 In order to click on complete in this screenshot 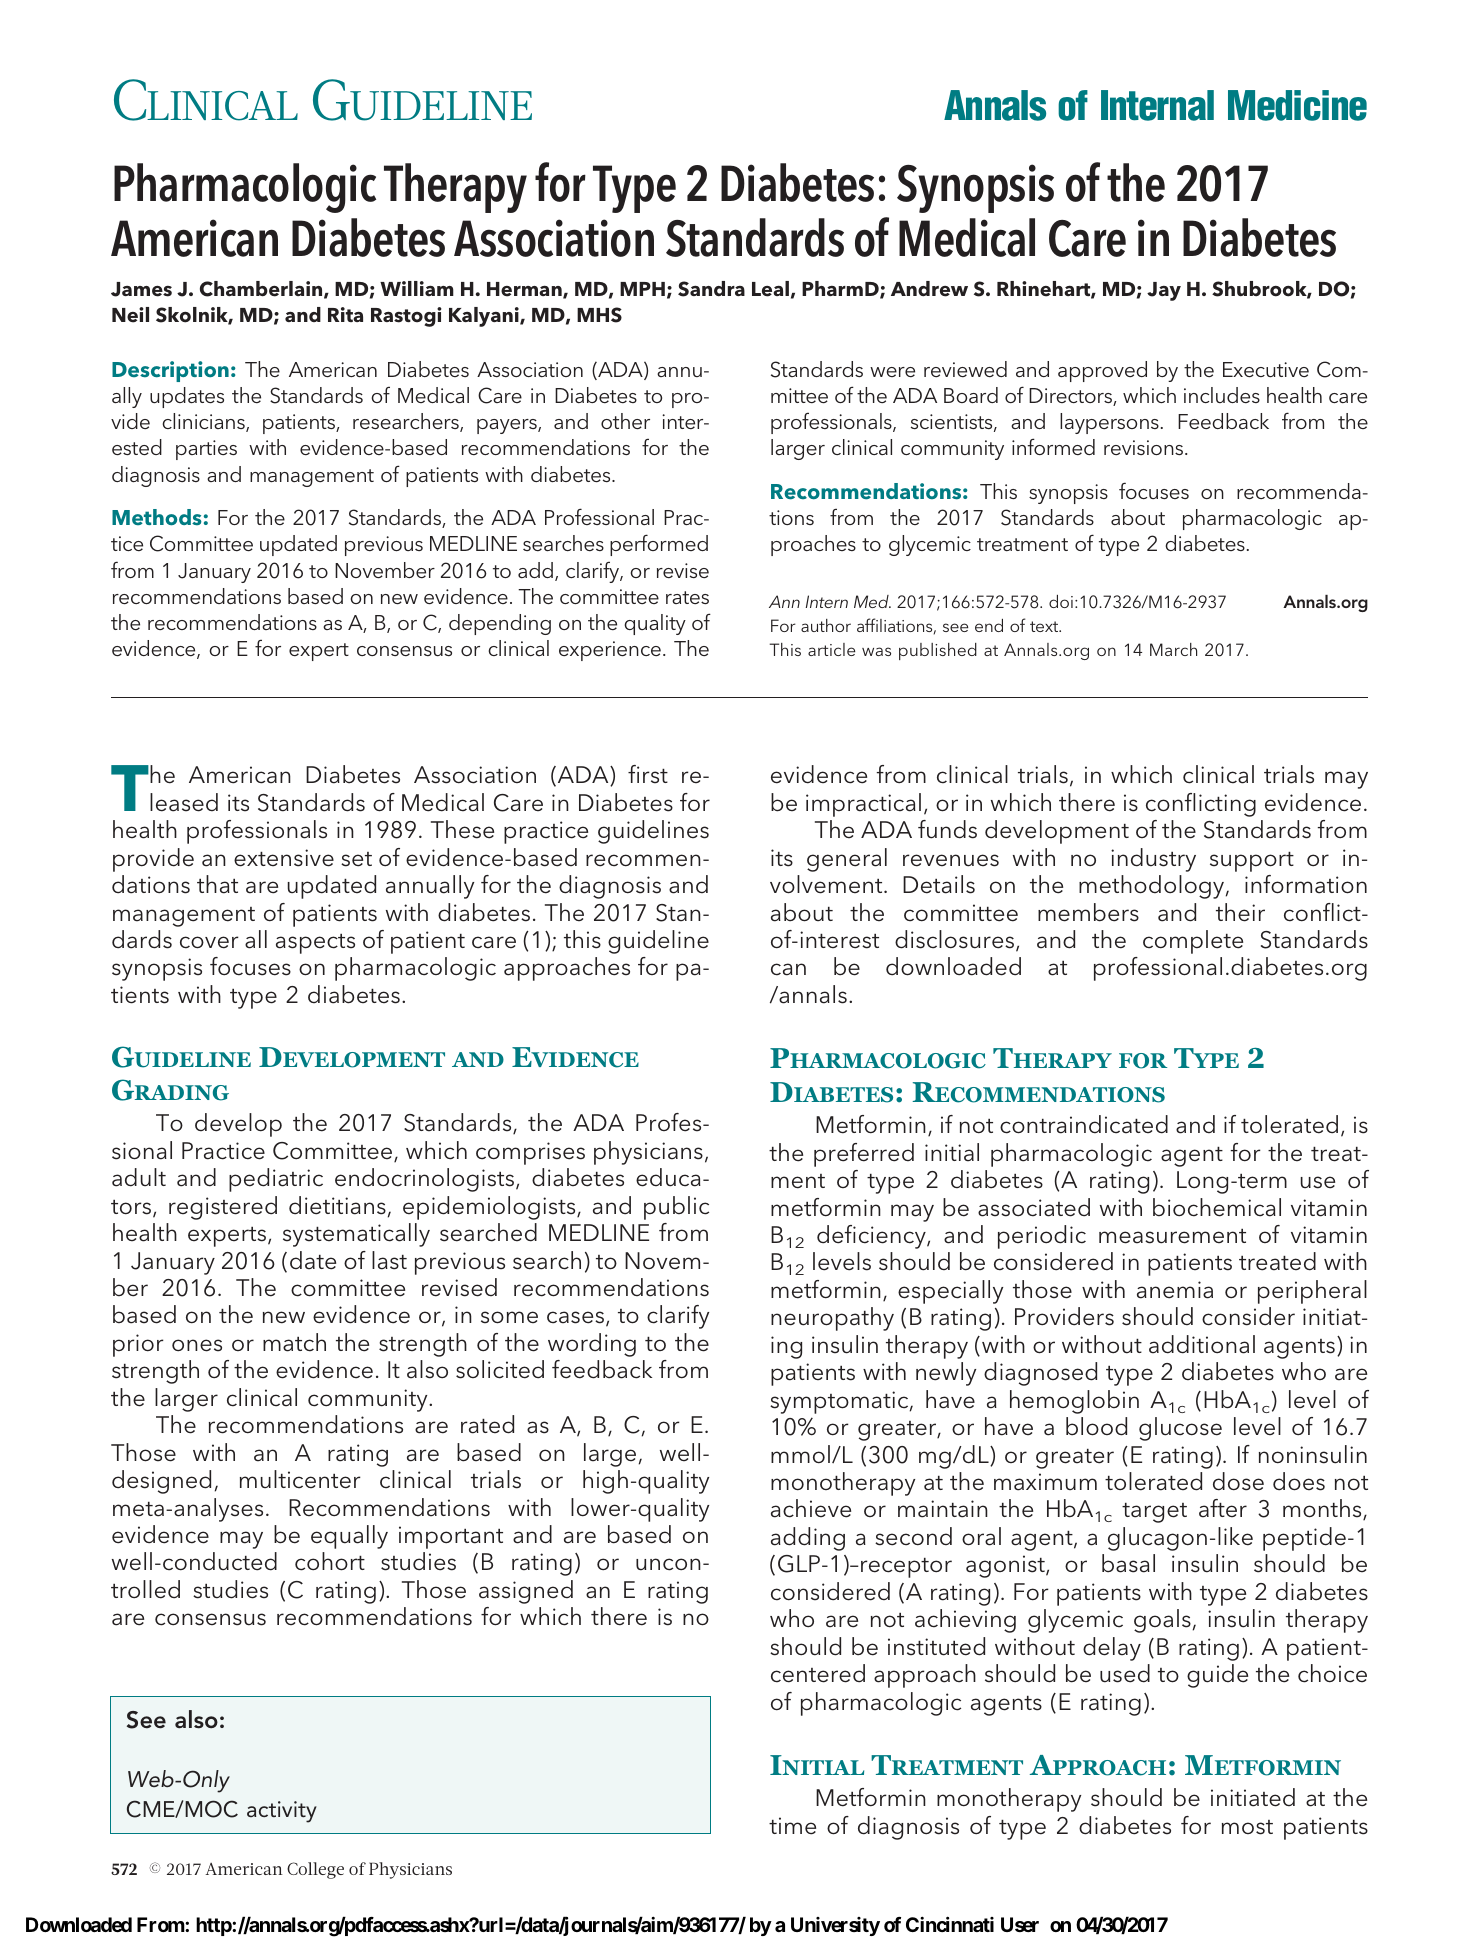, I will do `click(1193, 942)`.
